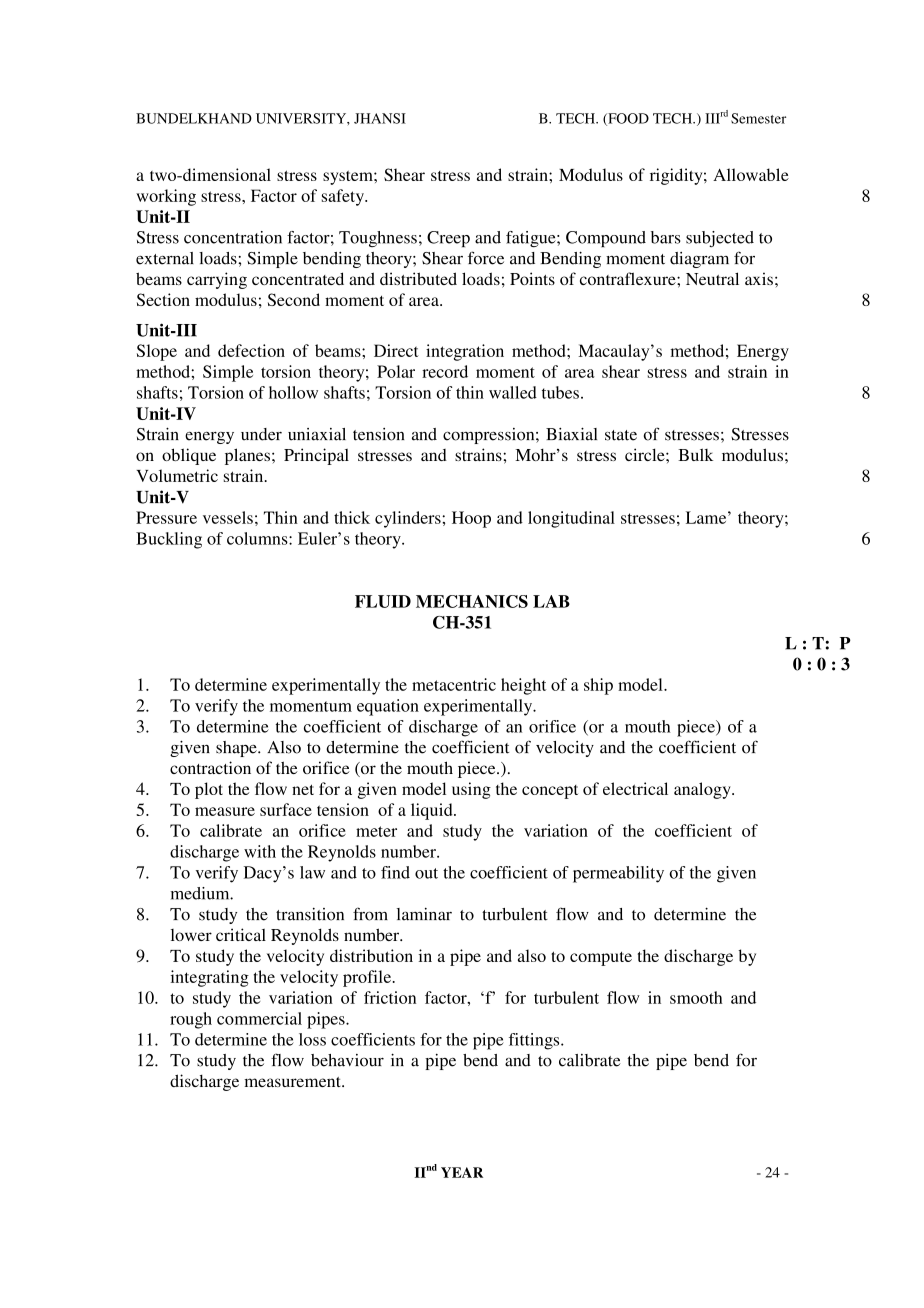  Describe the element at coordinates (258, 538) in the page. I see `columns` at that location.
